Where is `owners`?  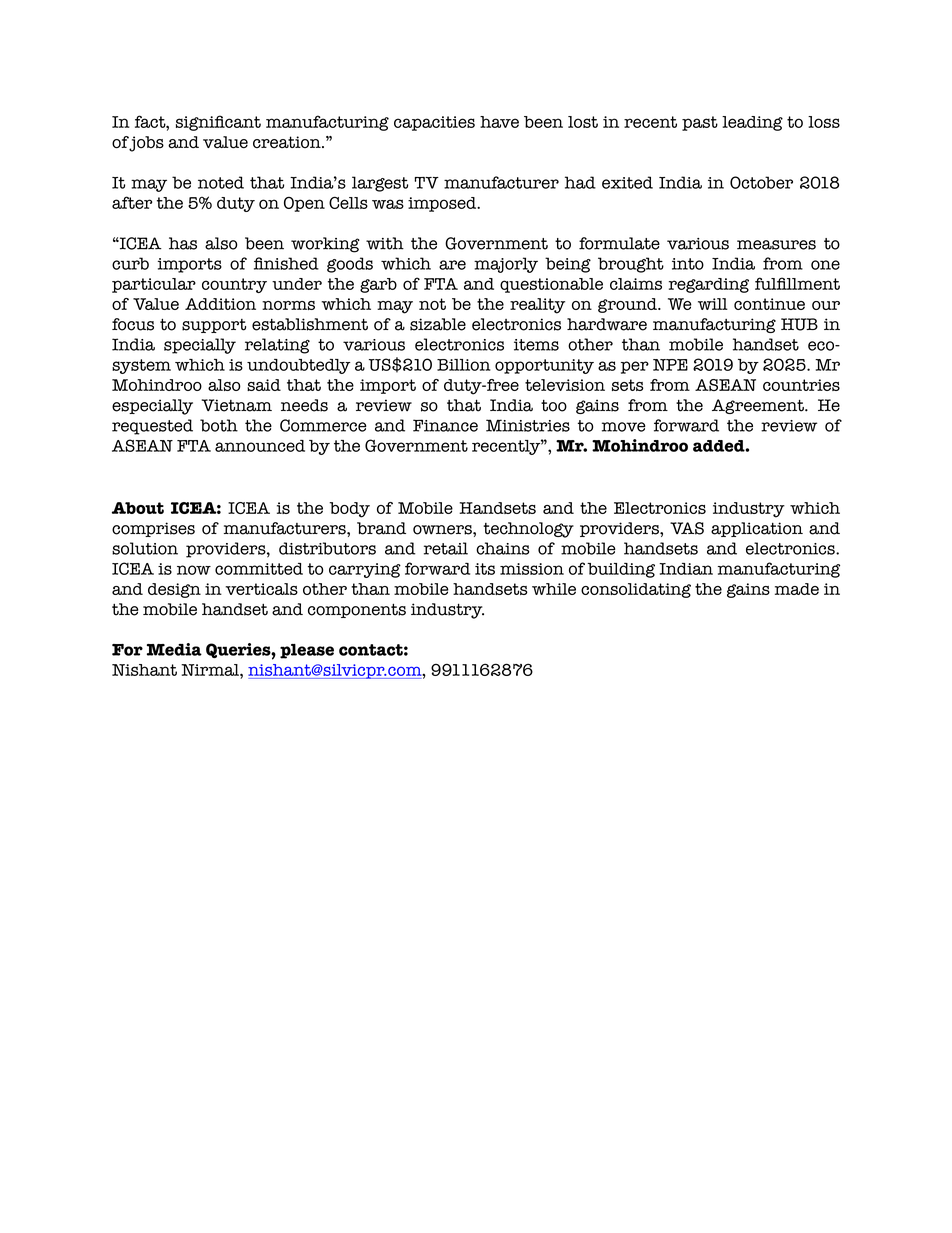 owners is located at coordinates (443, 530).
